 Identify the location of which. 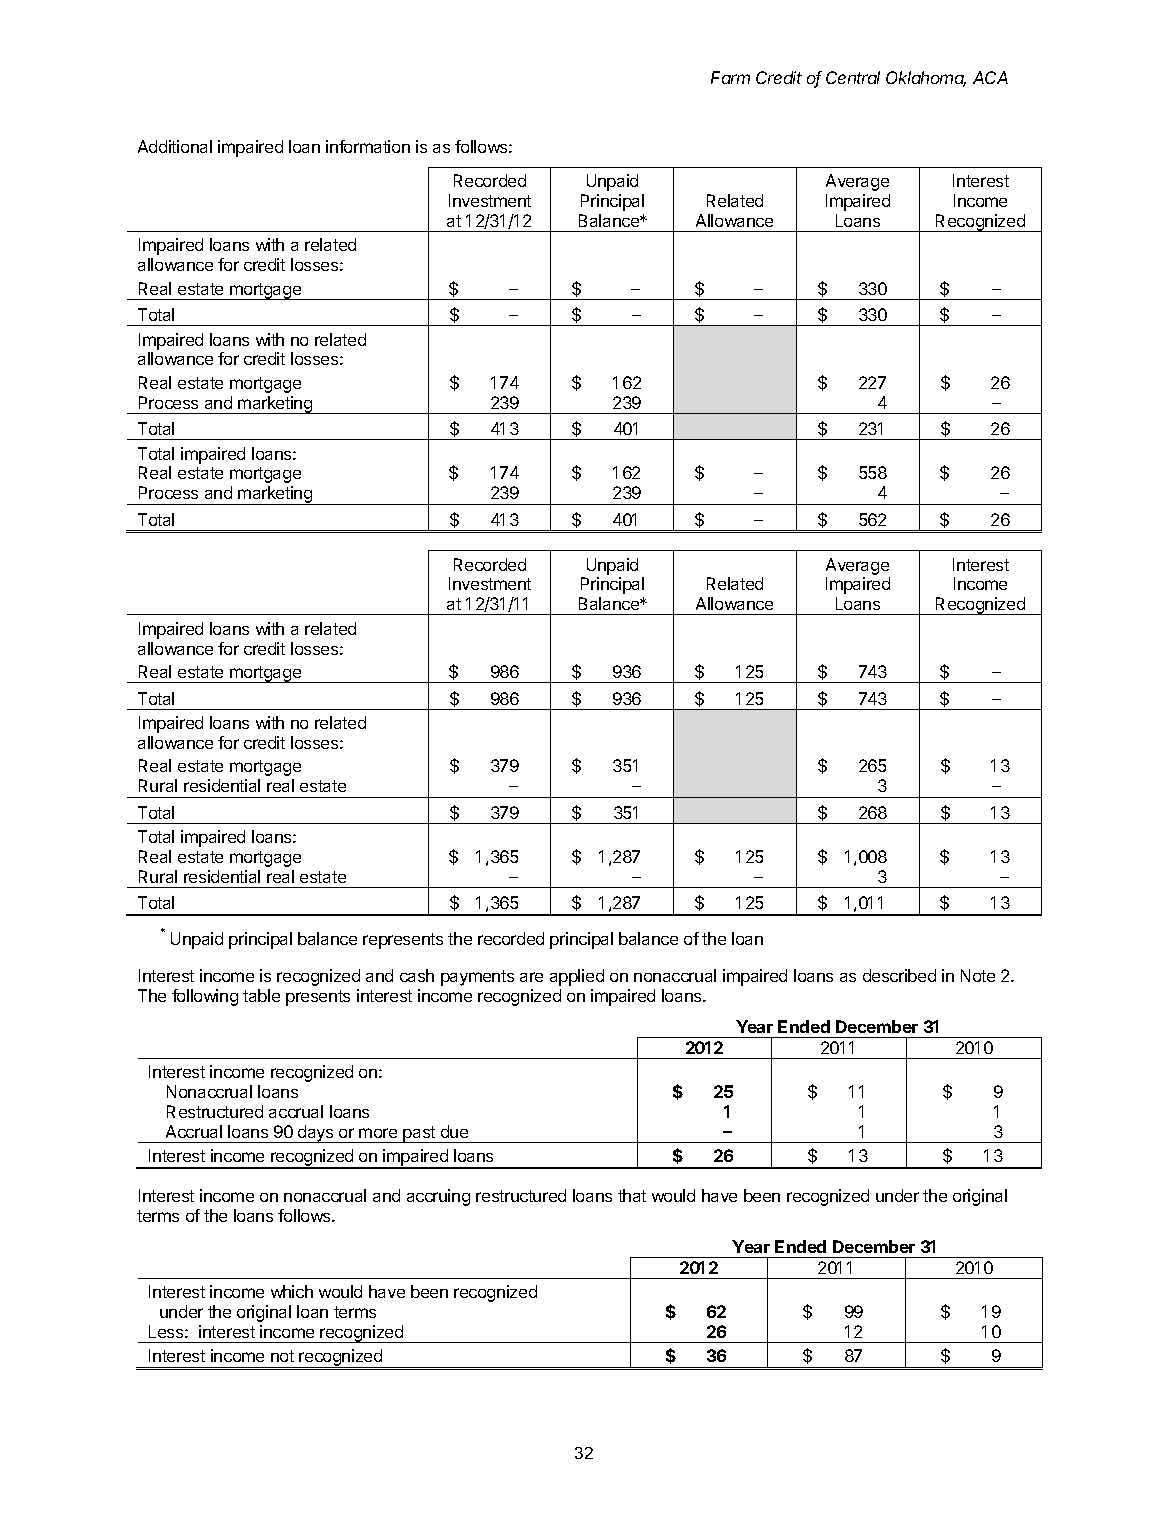
(292, 1291).
